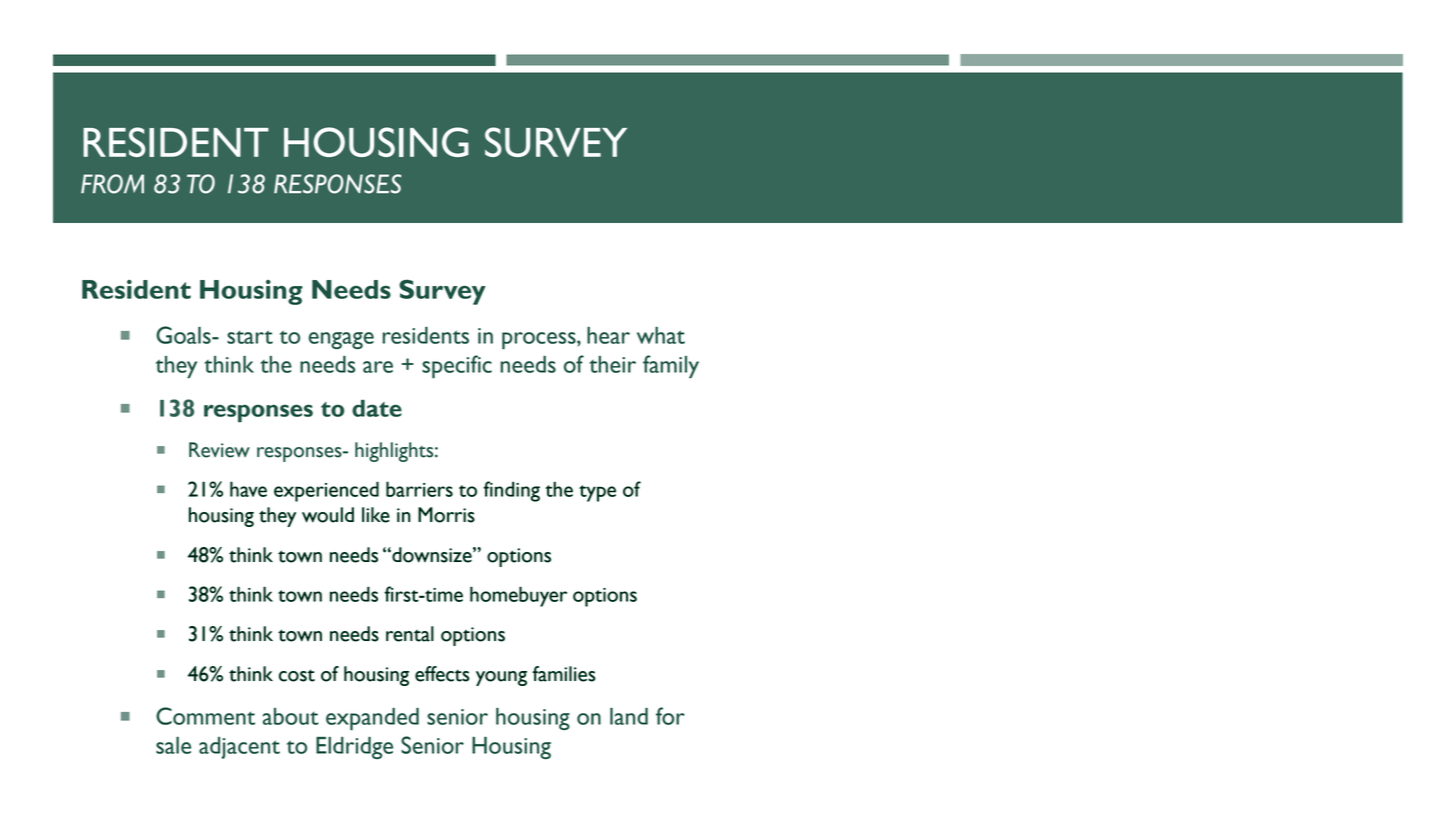  Describe the element at coordinates (661, 335) in the image. I see `what` at that location.
